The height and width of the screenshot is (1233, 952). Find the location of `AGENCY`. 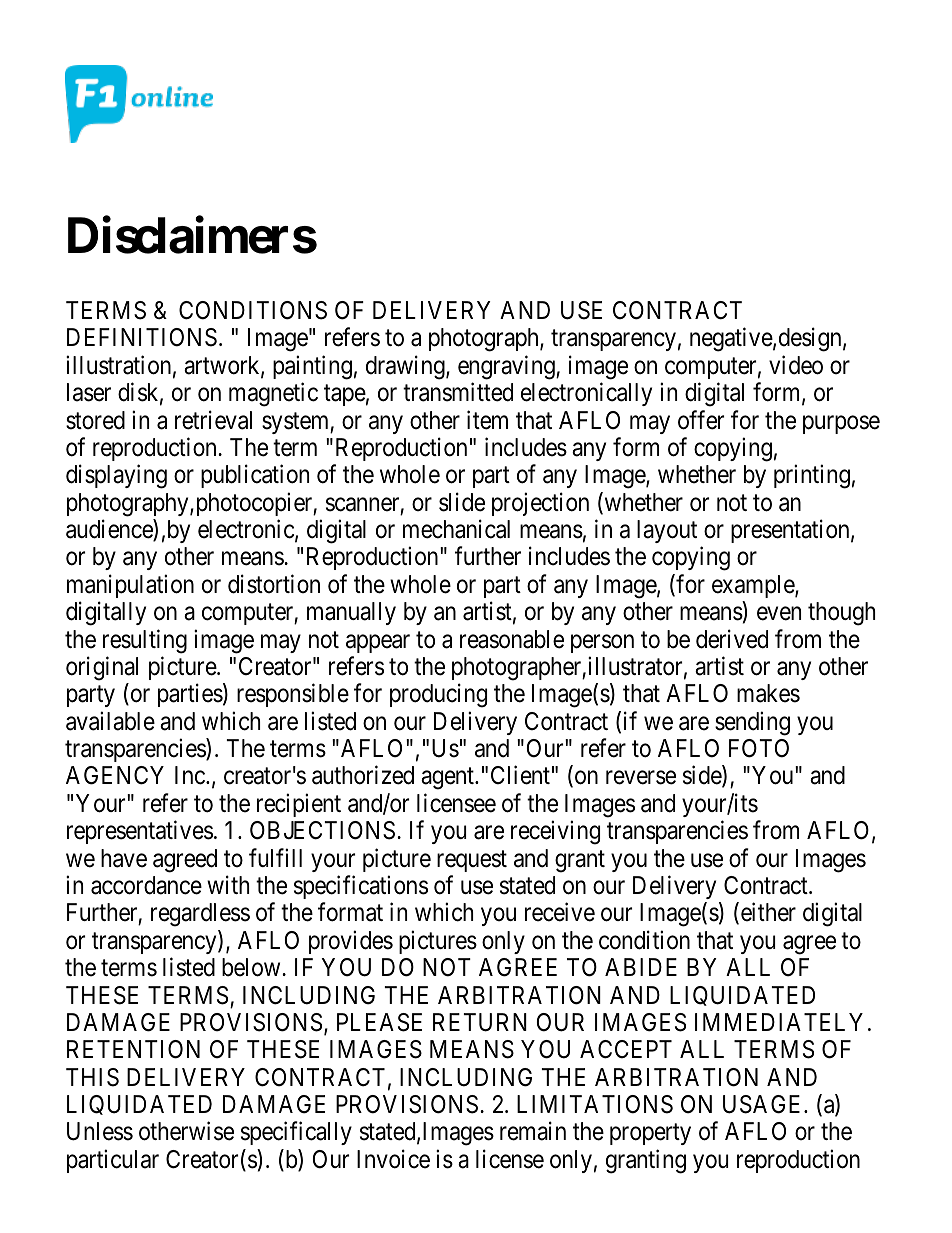

AGENCY is located at coordinates (115, 775).
